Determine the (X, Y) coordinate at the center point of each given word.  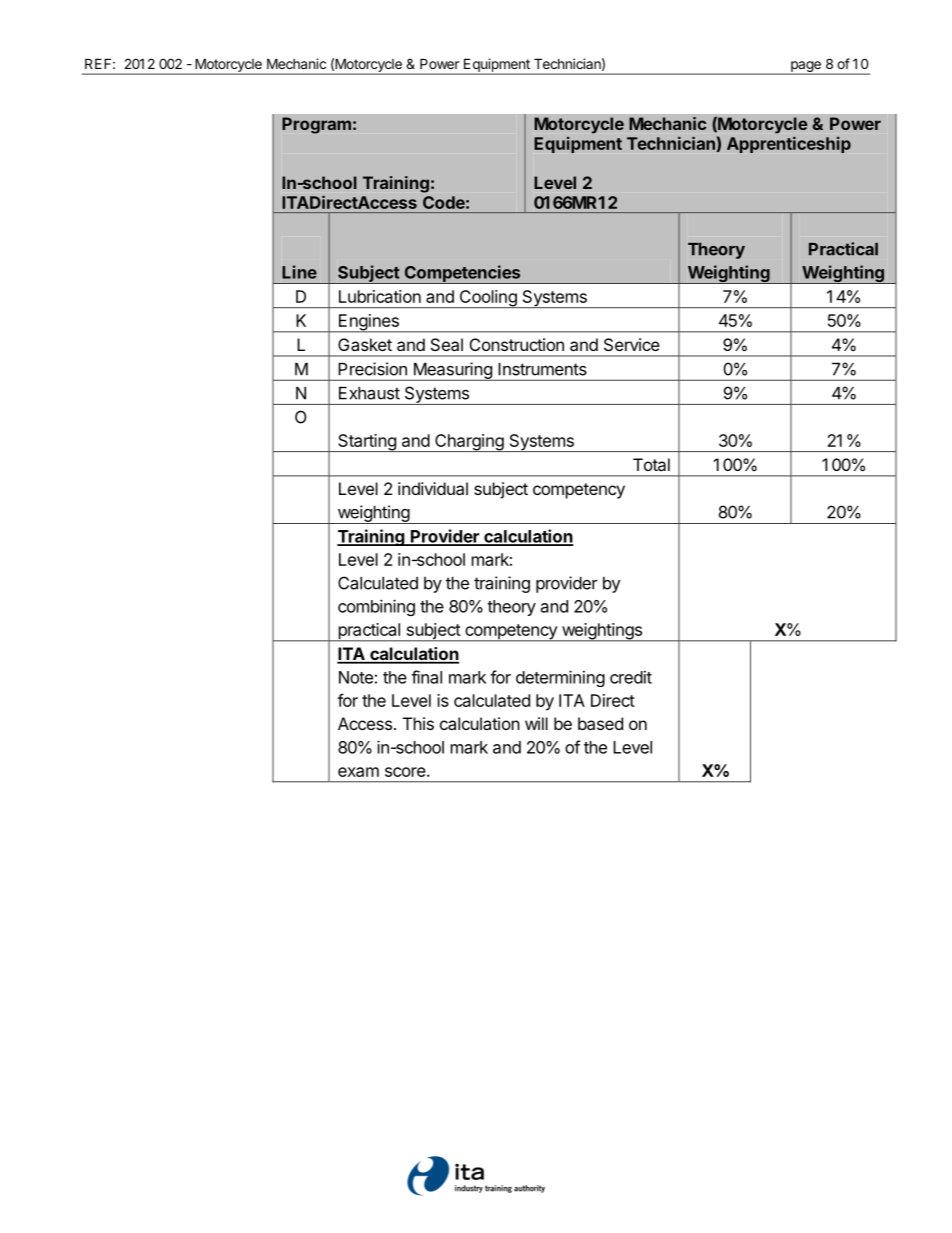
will (536, 723)
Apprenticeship (789, 144)
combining (376, 607)
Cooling (488, 299)
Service (632, 344)
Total (651, 464)
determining (560, 678)
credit (631, 677)
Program (316, 125)
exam (358, 772)
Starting (367, 443)
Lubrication (380, 296)
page (805, 68)
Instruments (542, 369)
